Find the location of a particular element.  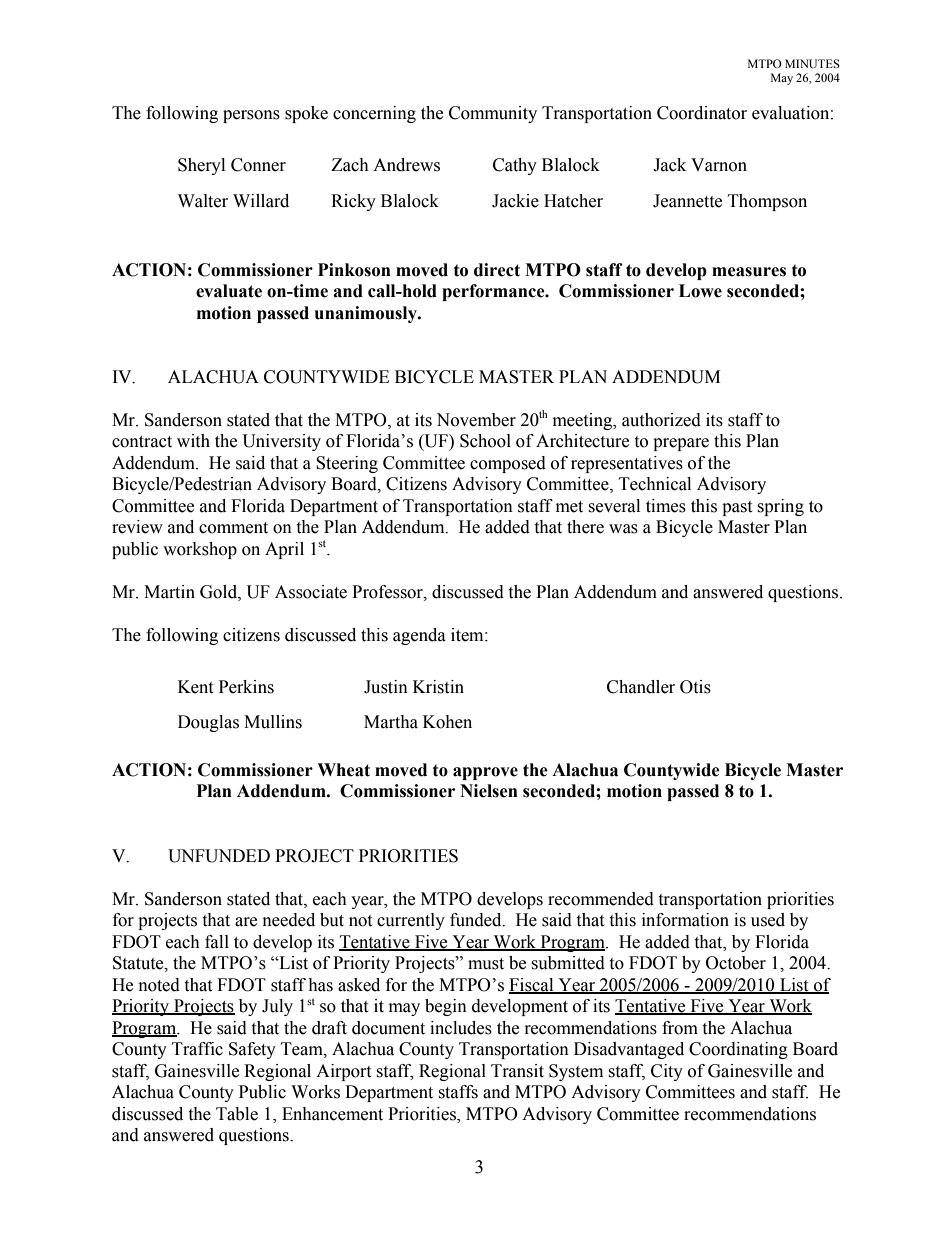

Table is located at coordinates (237, 1114).
